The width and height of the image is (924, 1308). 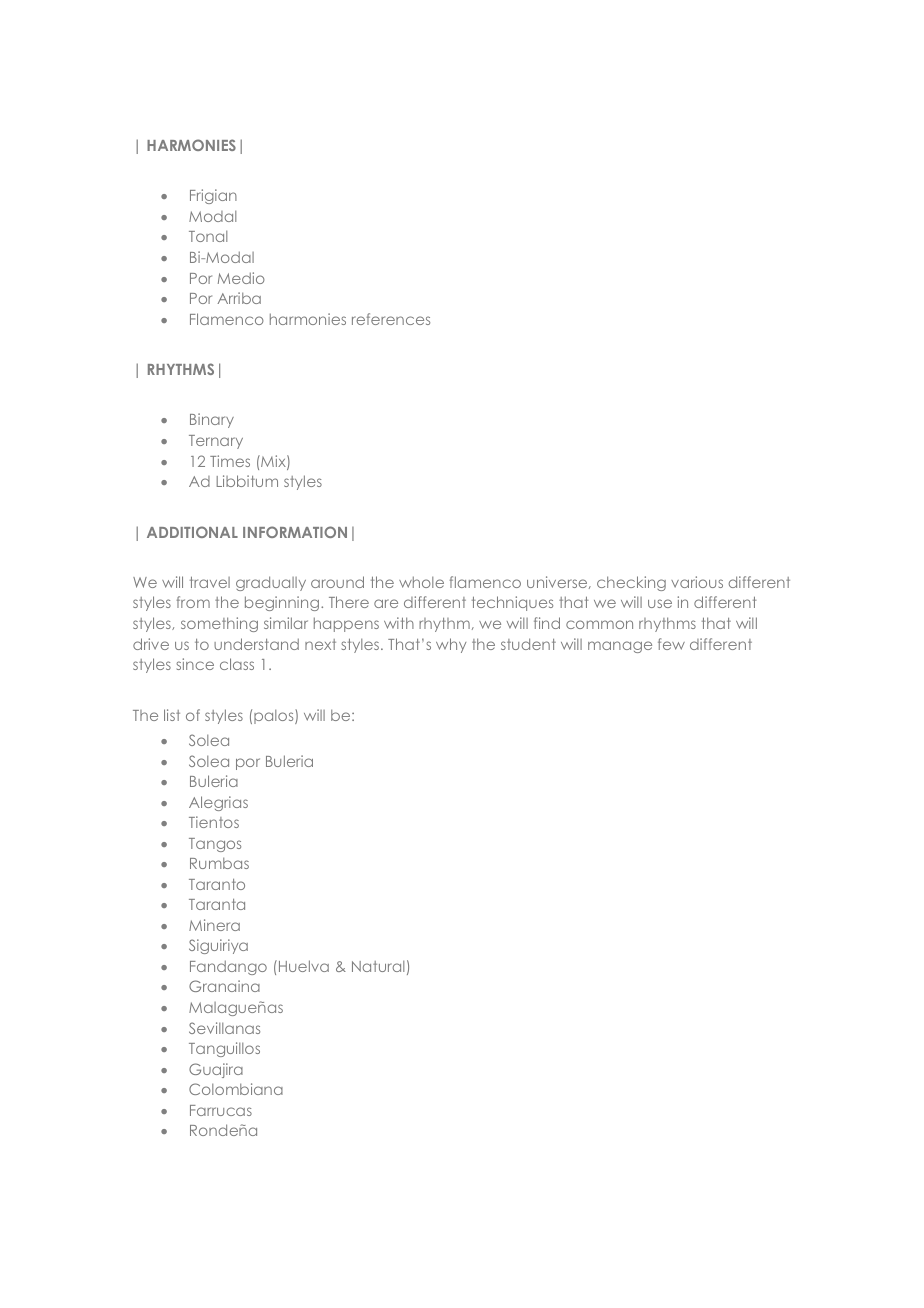 What do you see at coordinates (378, 966) in the image?
I see `Natural` at bounding box center [378, 966].
